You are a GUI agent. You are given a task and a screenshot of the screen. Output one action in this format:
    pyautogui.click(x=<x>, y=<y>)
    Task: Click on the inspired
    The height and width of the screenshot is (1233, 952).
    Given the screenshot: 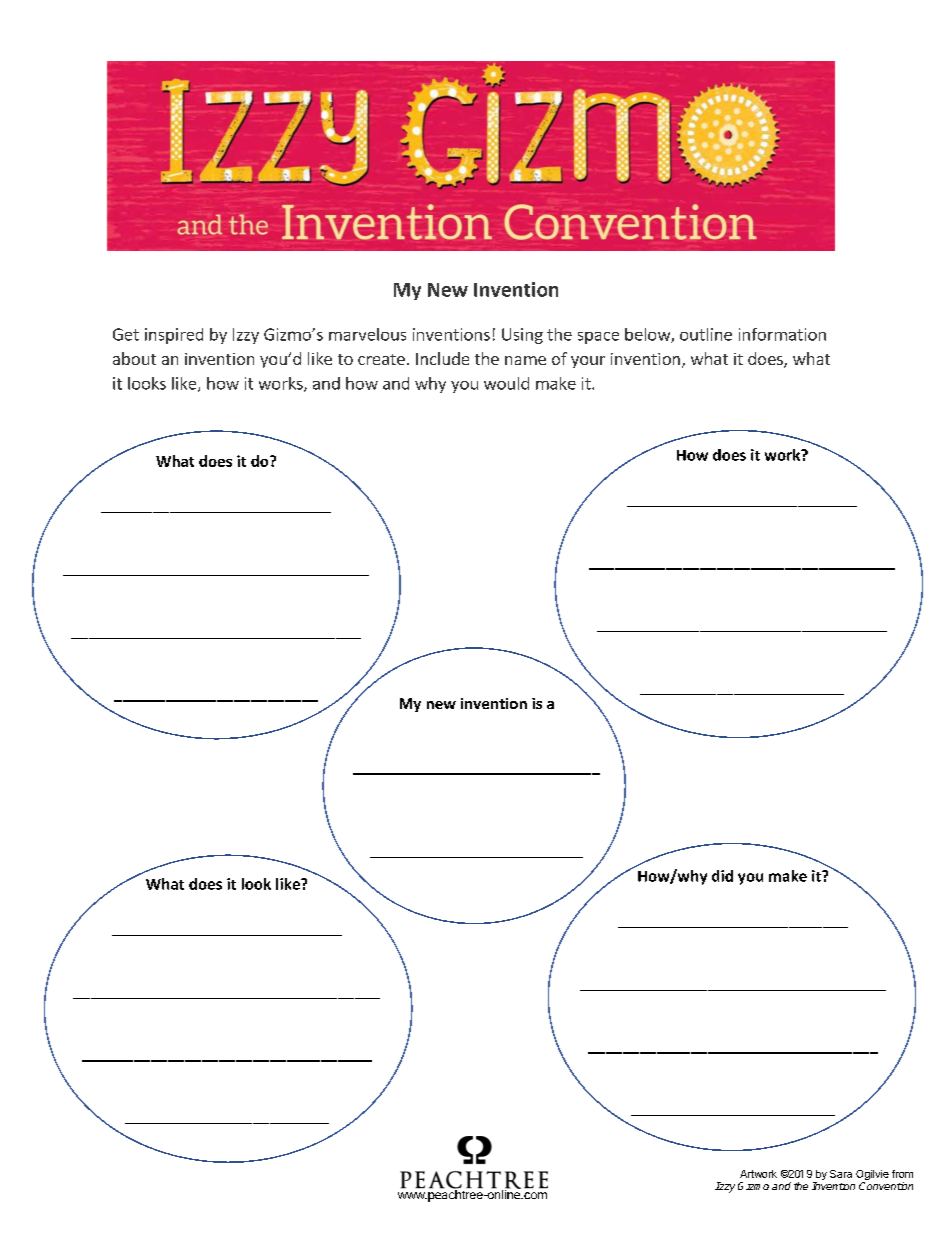 What is the action you would take?
    pyautogui.click(x=174, y=336)
